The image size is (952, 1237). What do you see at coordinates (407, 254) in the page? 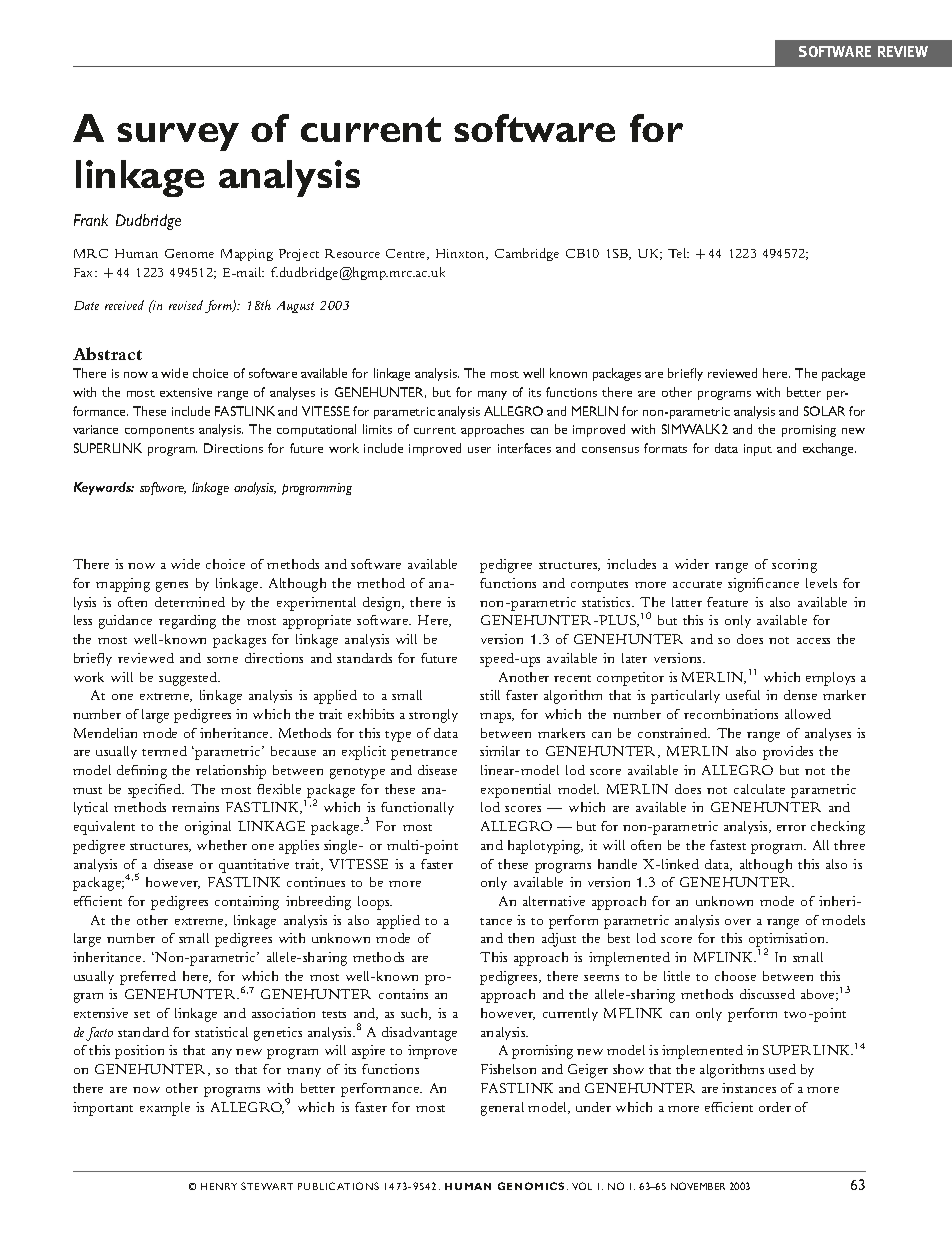
I see `Centre` at bounding box center [407, 254].
